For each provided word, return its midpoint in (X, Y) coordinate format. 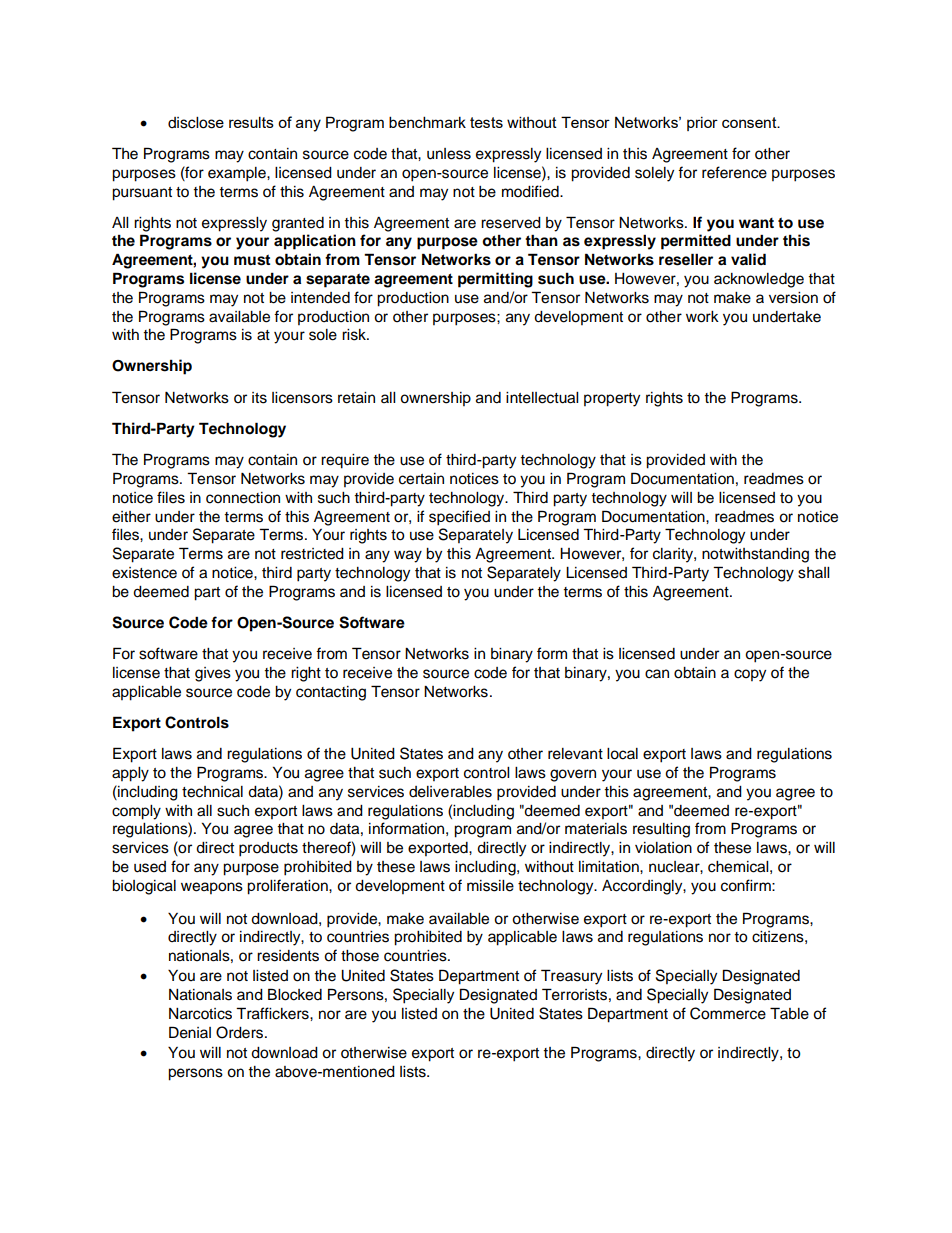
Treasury (571, 977)
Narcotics (200, 1014)
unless (449, 154)
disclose (196, 123)
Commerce (728, 1013)
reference (734, 172)
